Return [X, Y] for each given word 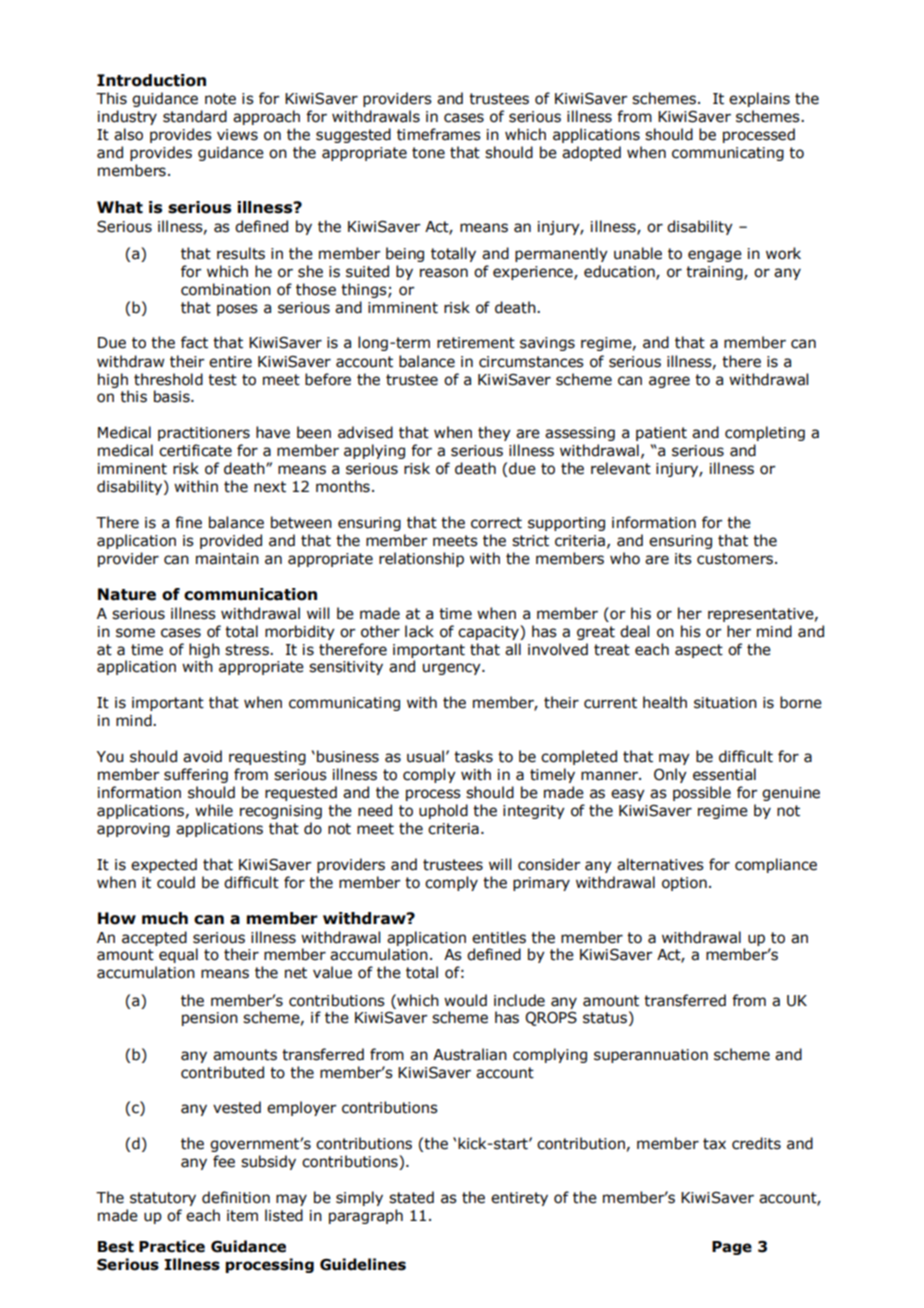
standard [195, 116]
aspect [699, 651]
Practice [172, 1246]
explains [759, 99]
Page [732, 1248]
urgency [453, 669]
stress [248, 650]
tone [428, 153]
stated [411, 1197]
